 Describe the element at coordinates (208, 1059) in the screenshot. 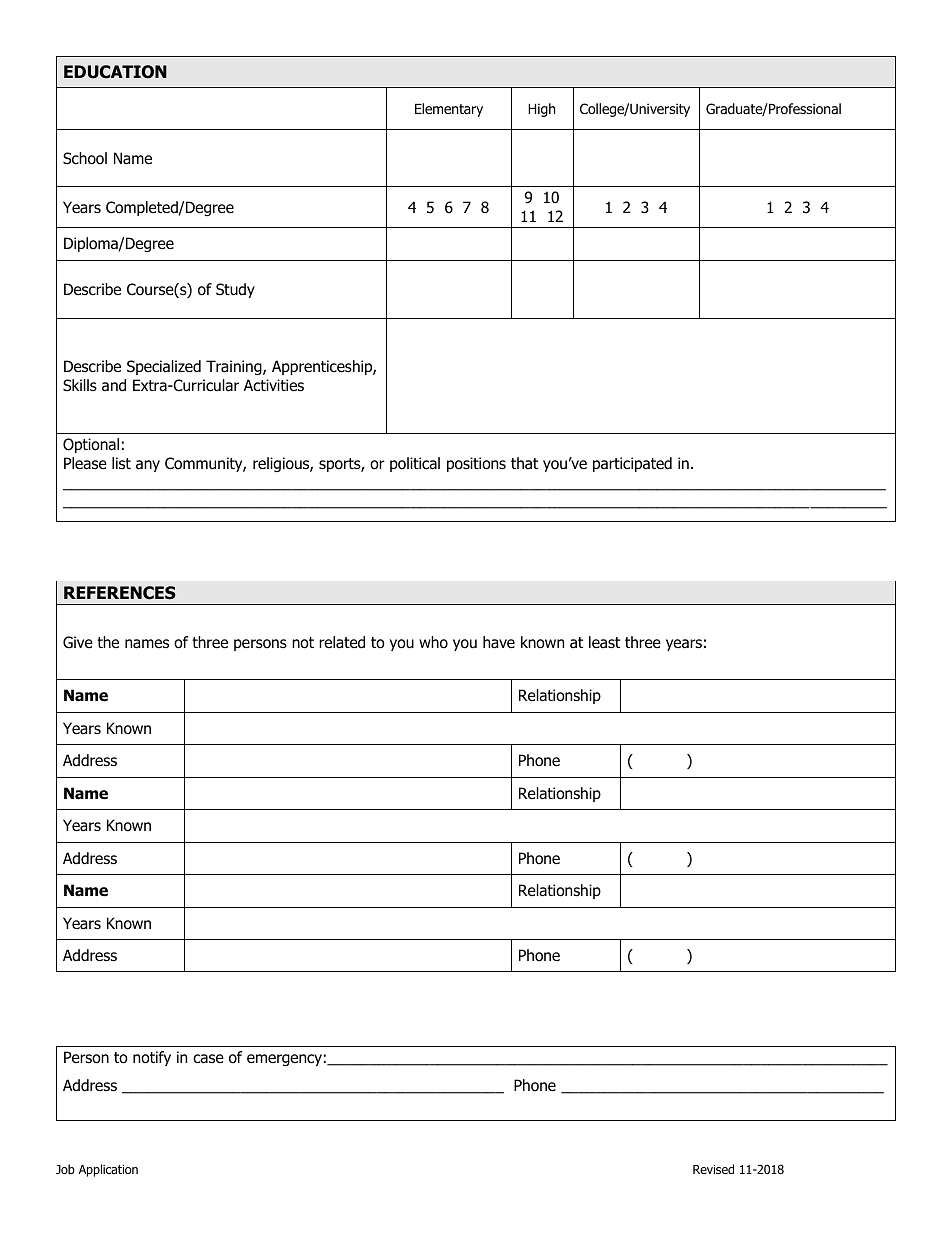

I see `case` at that location.
